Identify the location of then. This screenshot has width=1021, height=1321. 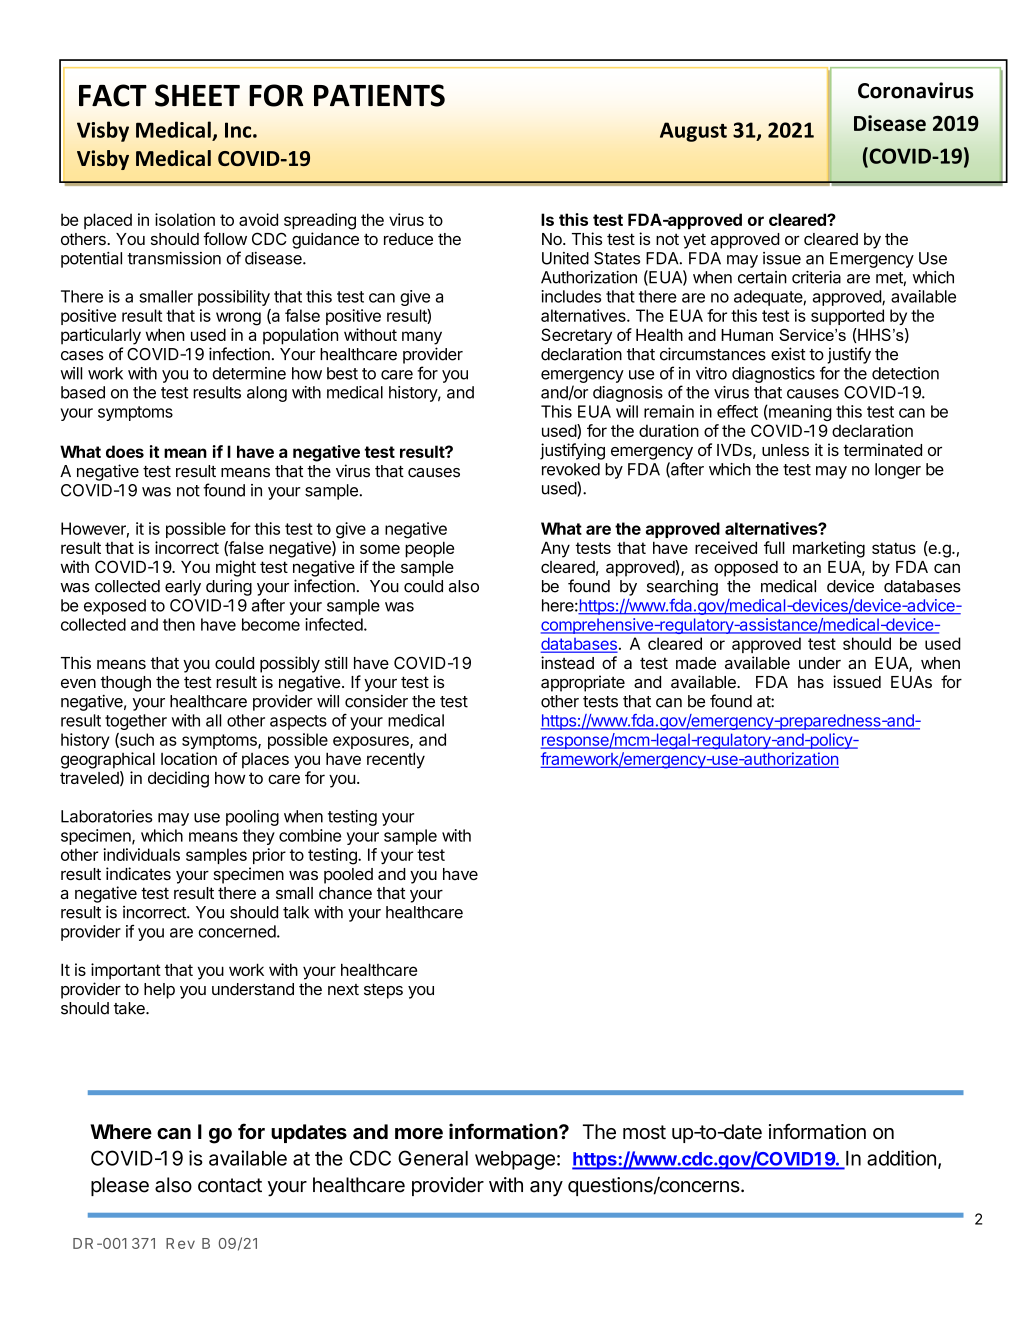
(179, 624).
